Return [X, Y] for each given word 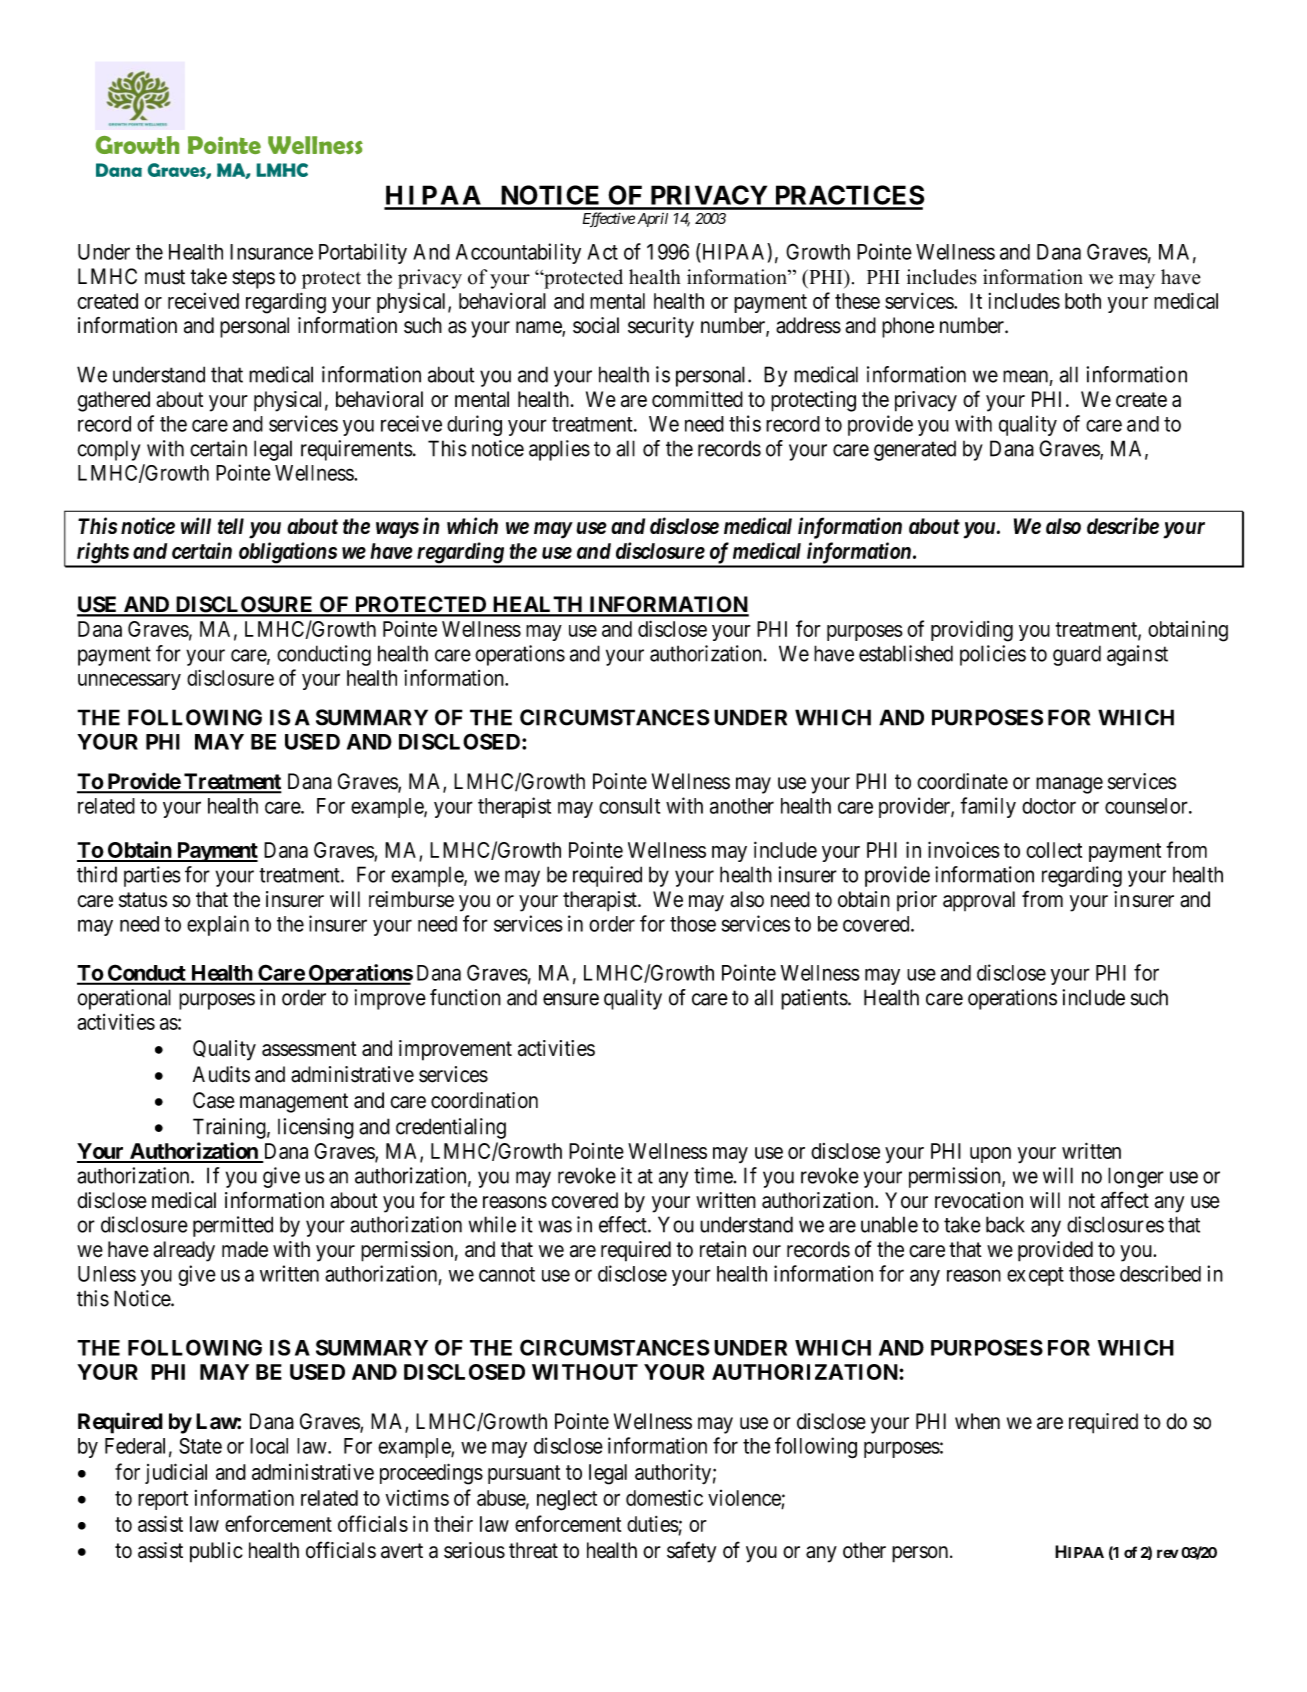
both [1083, 301]
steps [253, 279]
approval [979, 901]
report [163, 1500]
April [652, 220]
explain [218, 925]
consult [629, 806]
